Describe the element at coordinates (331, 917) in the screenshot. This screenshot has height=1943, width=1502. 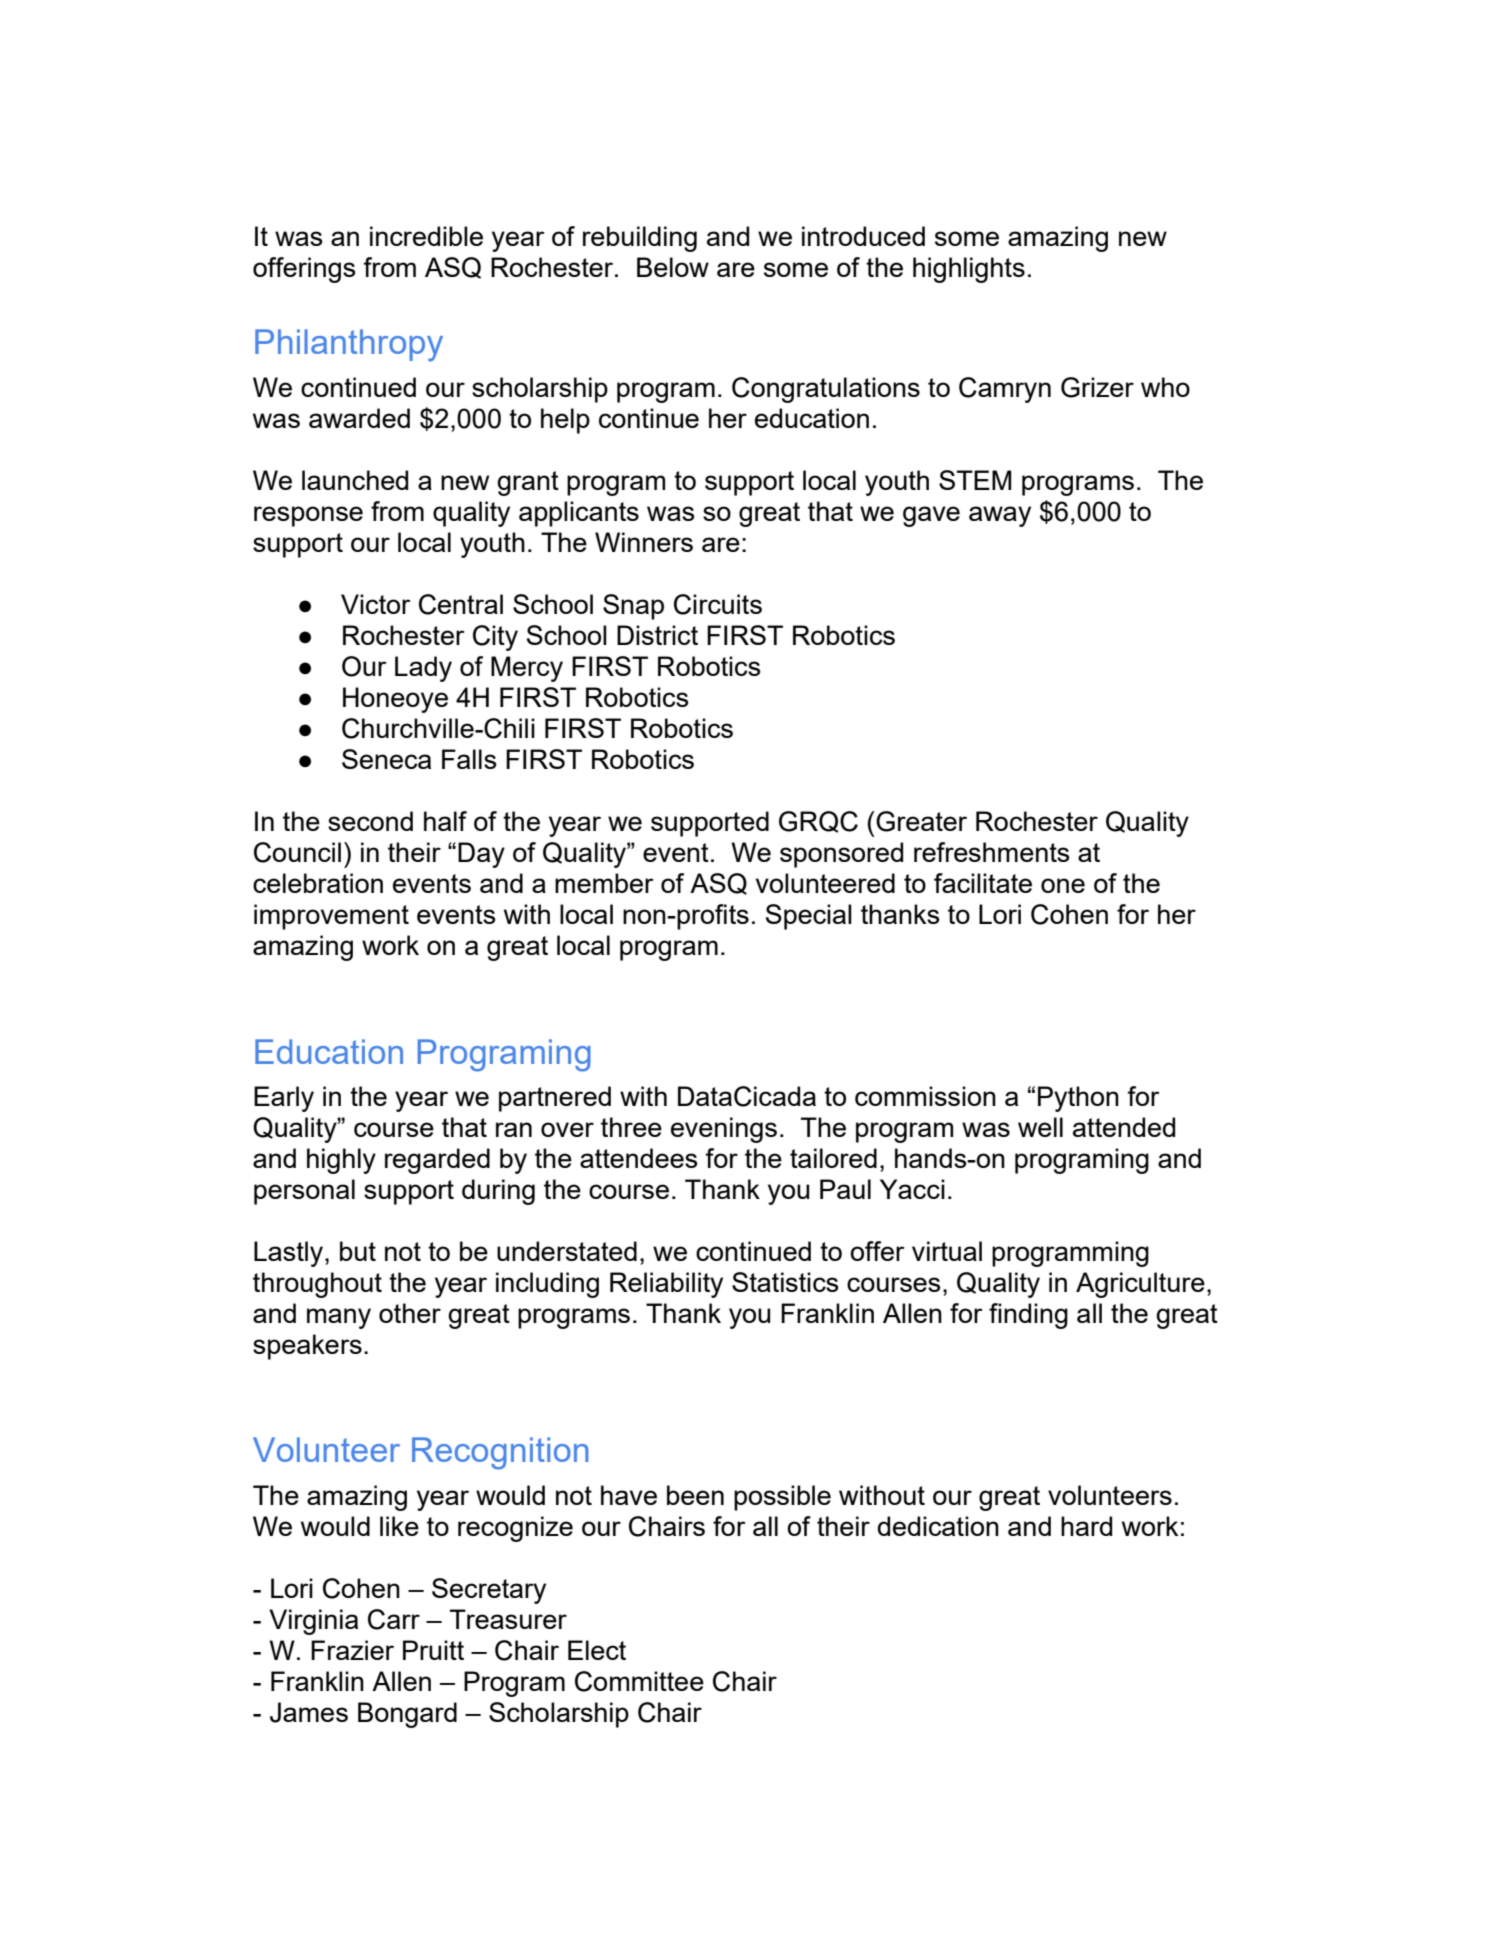
I see `improvement` at that location.
